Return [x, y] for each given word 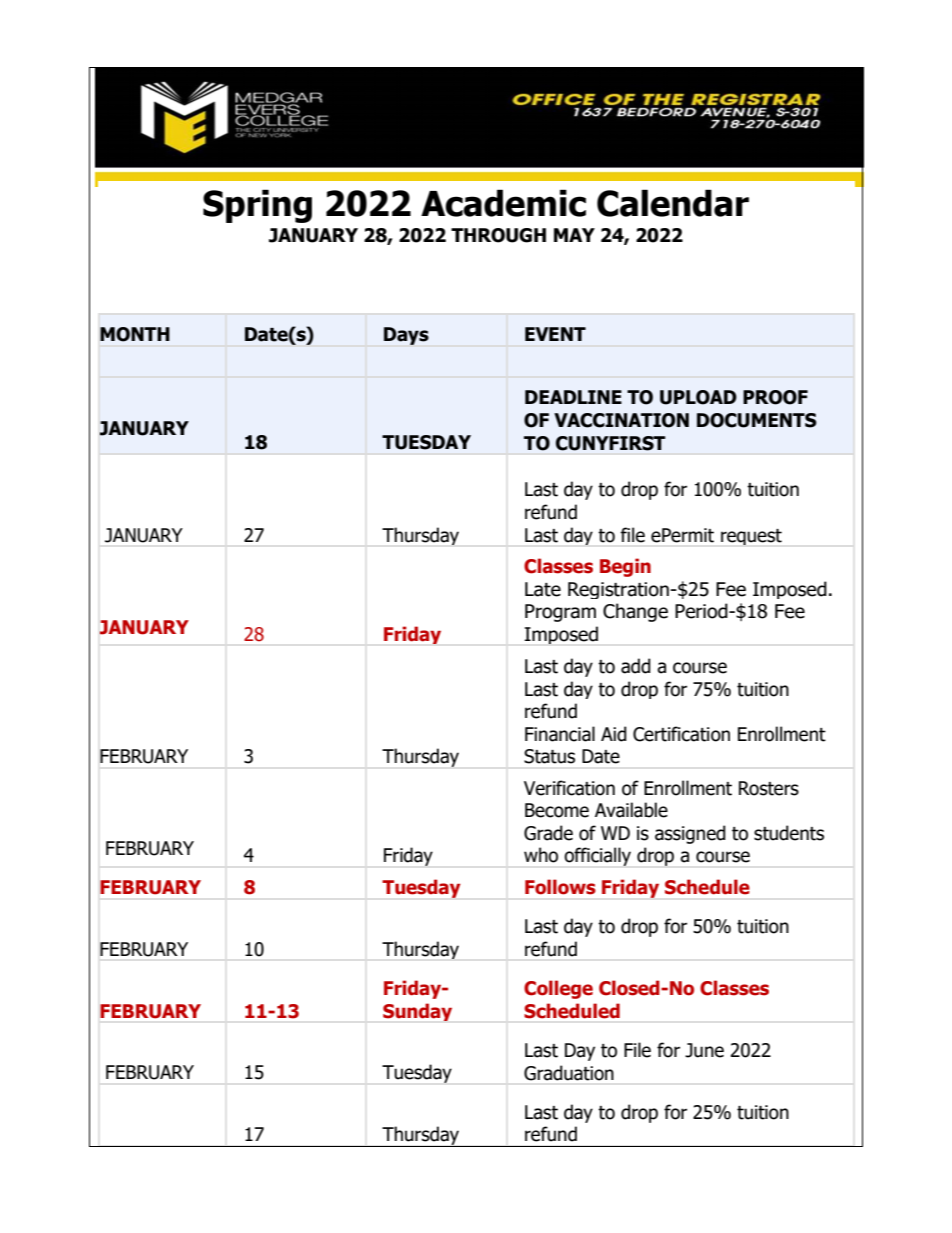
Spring [257, 206]
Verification [569, 788]
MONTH [135, 334]
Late [543, 589]
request [751, 537]
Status [549, 756]
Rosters [769, 788]
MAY [574, 235]
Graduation [569, 1073]
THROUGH [498, 235]
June [704, 1050]
